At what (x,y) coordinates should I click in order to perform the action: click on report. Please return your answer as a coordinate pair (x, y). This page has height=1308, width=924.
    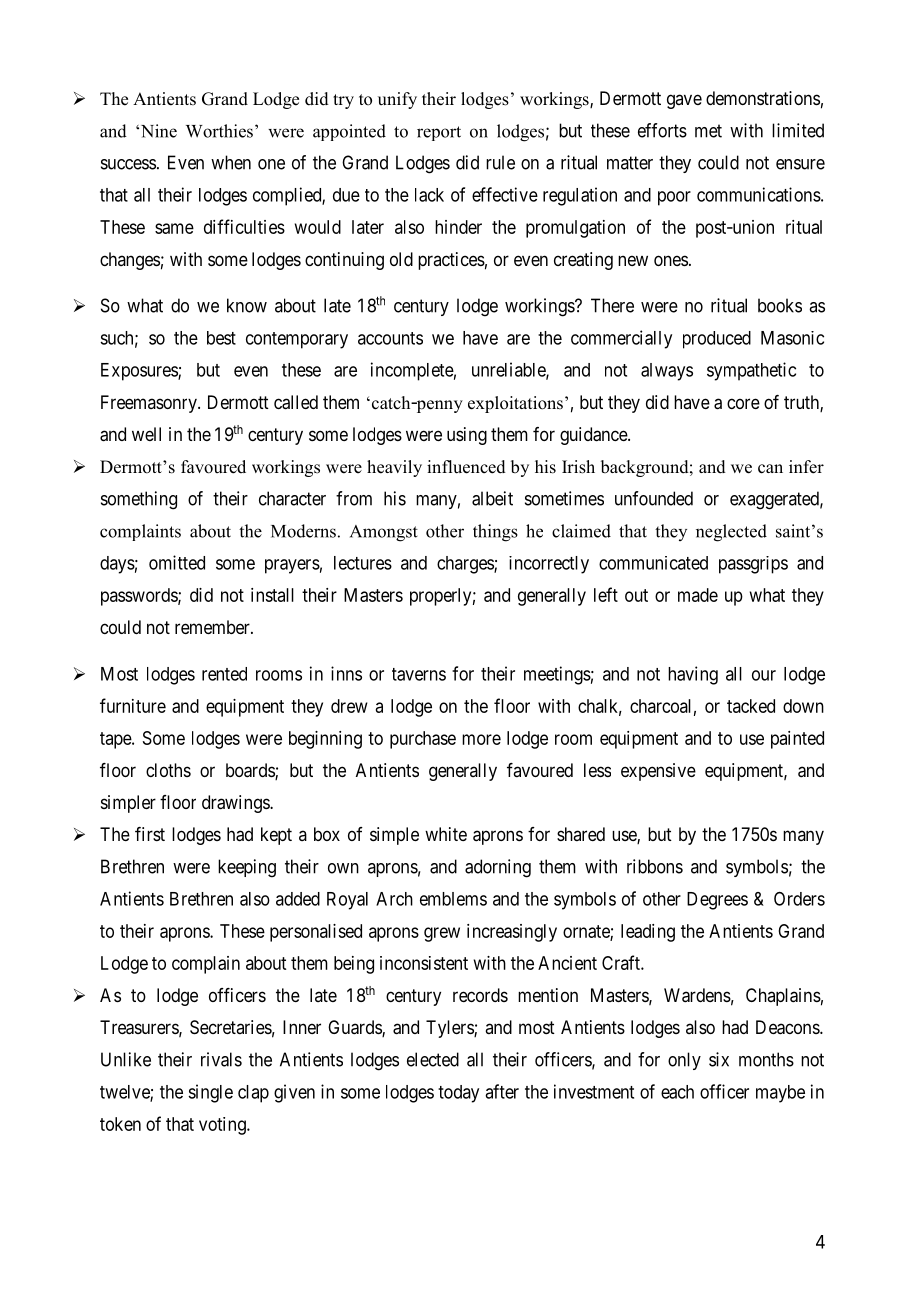
    Looking at the image, I should click on (439, 133).
